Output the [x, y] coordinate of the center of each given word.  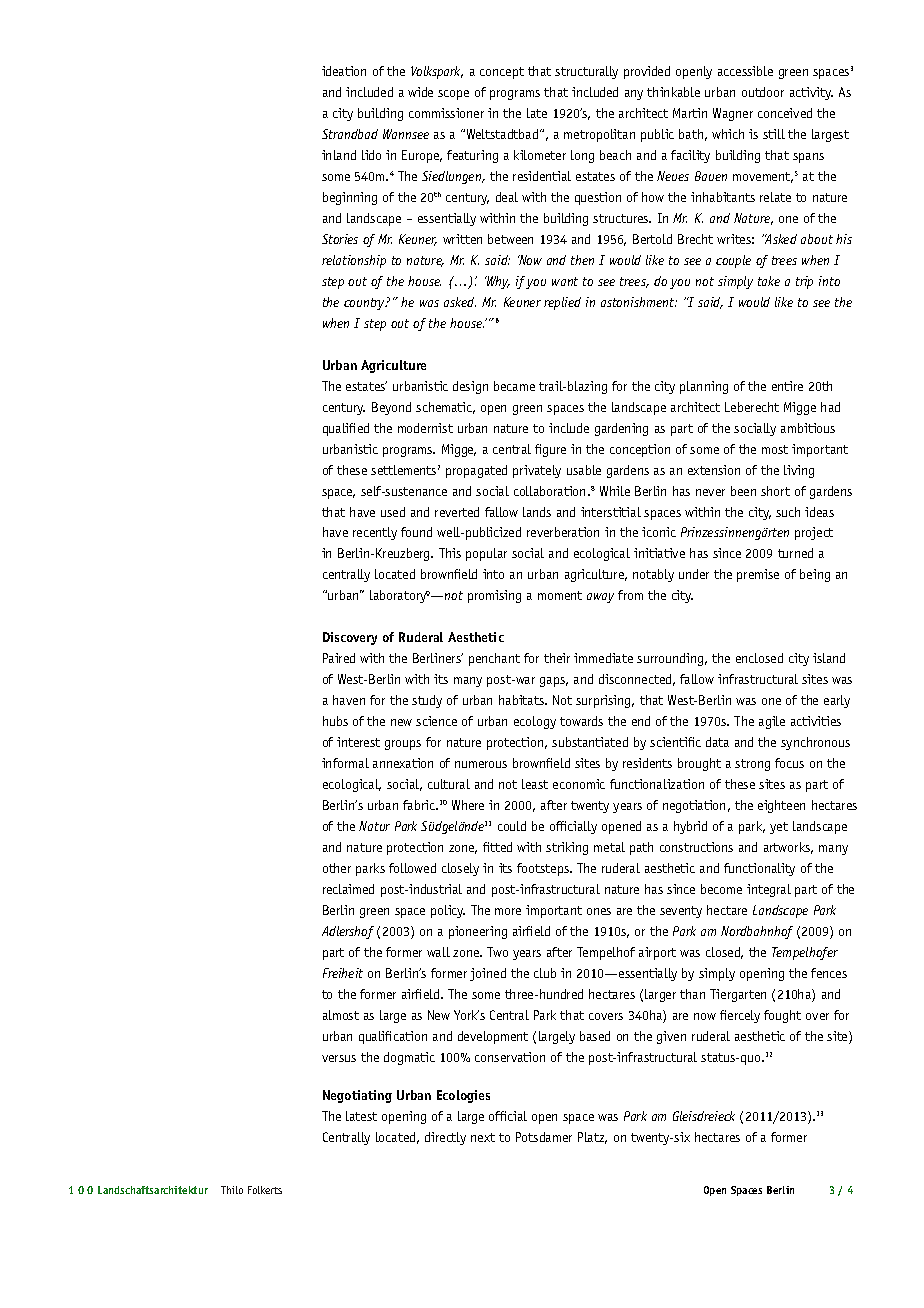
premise [758, 575]
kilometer [540, 155]
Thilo [232, 1190]
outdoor [763, 92]
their [557, 658]
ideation [344, 71]
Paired [339, 658]
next [483, 1137]
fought [782, 1016]
